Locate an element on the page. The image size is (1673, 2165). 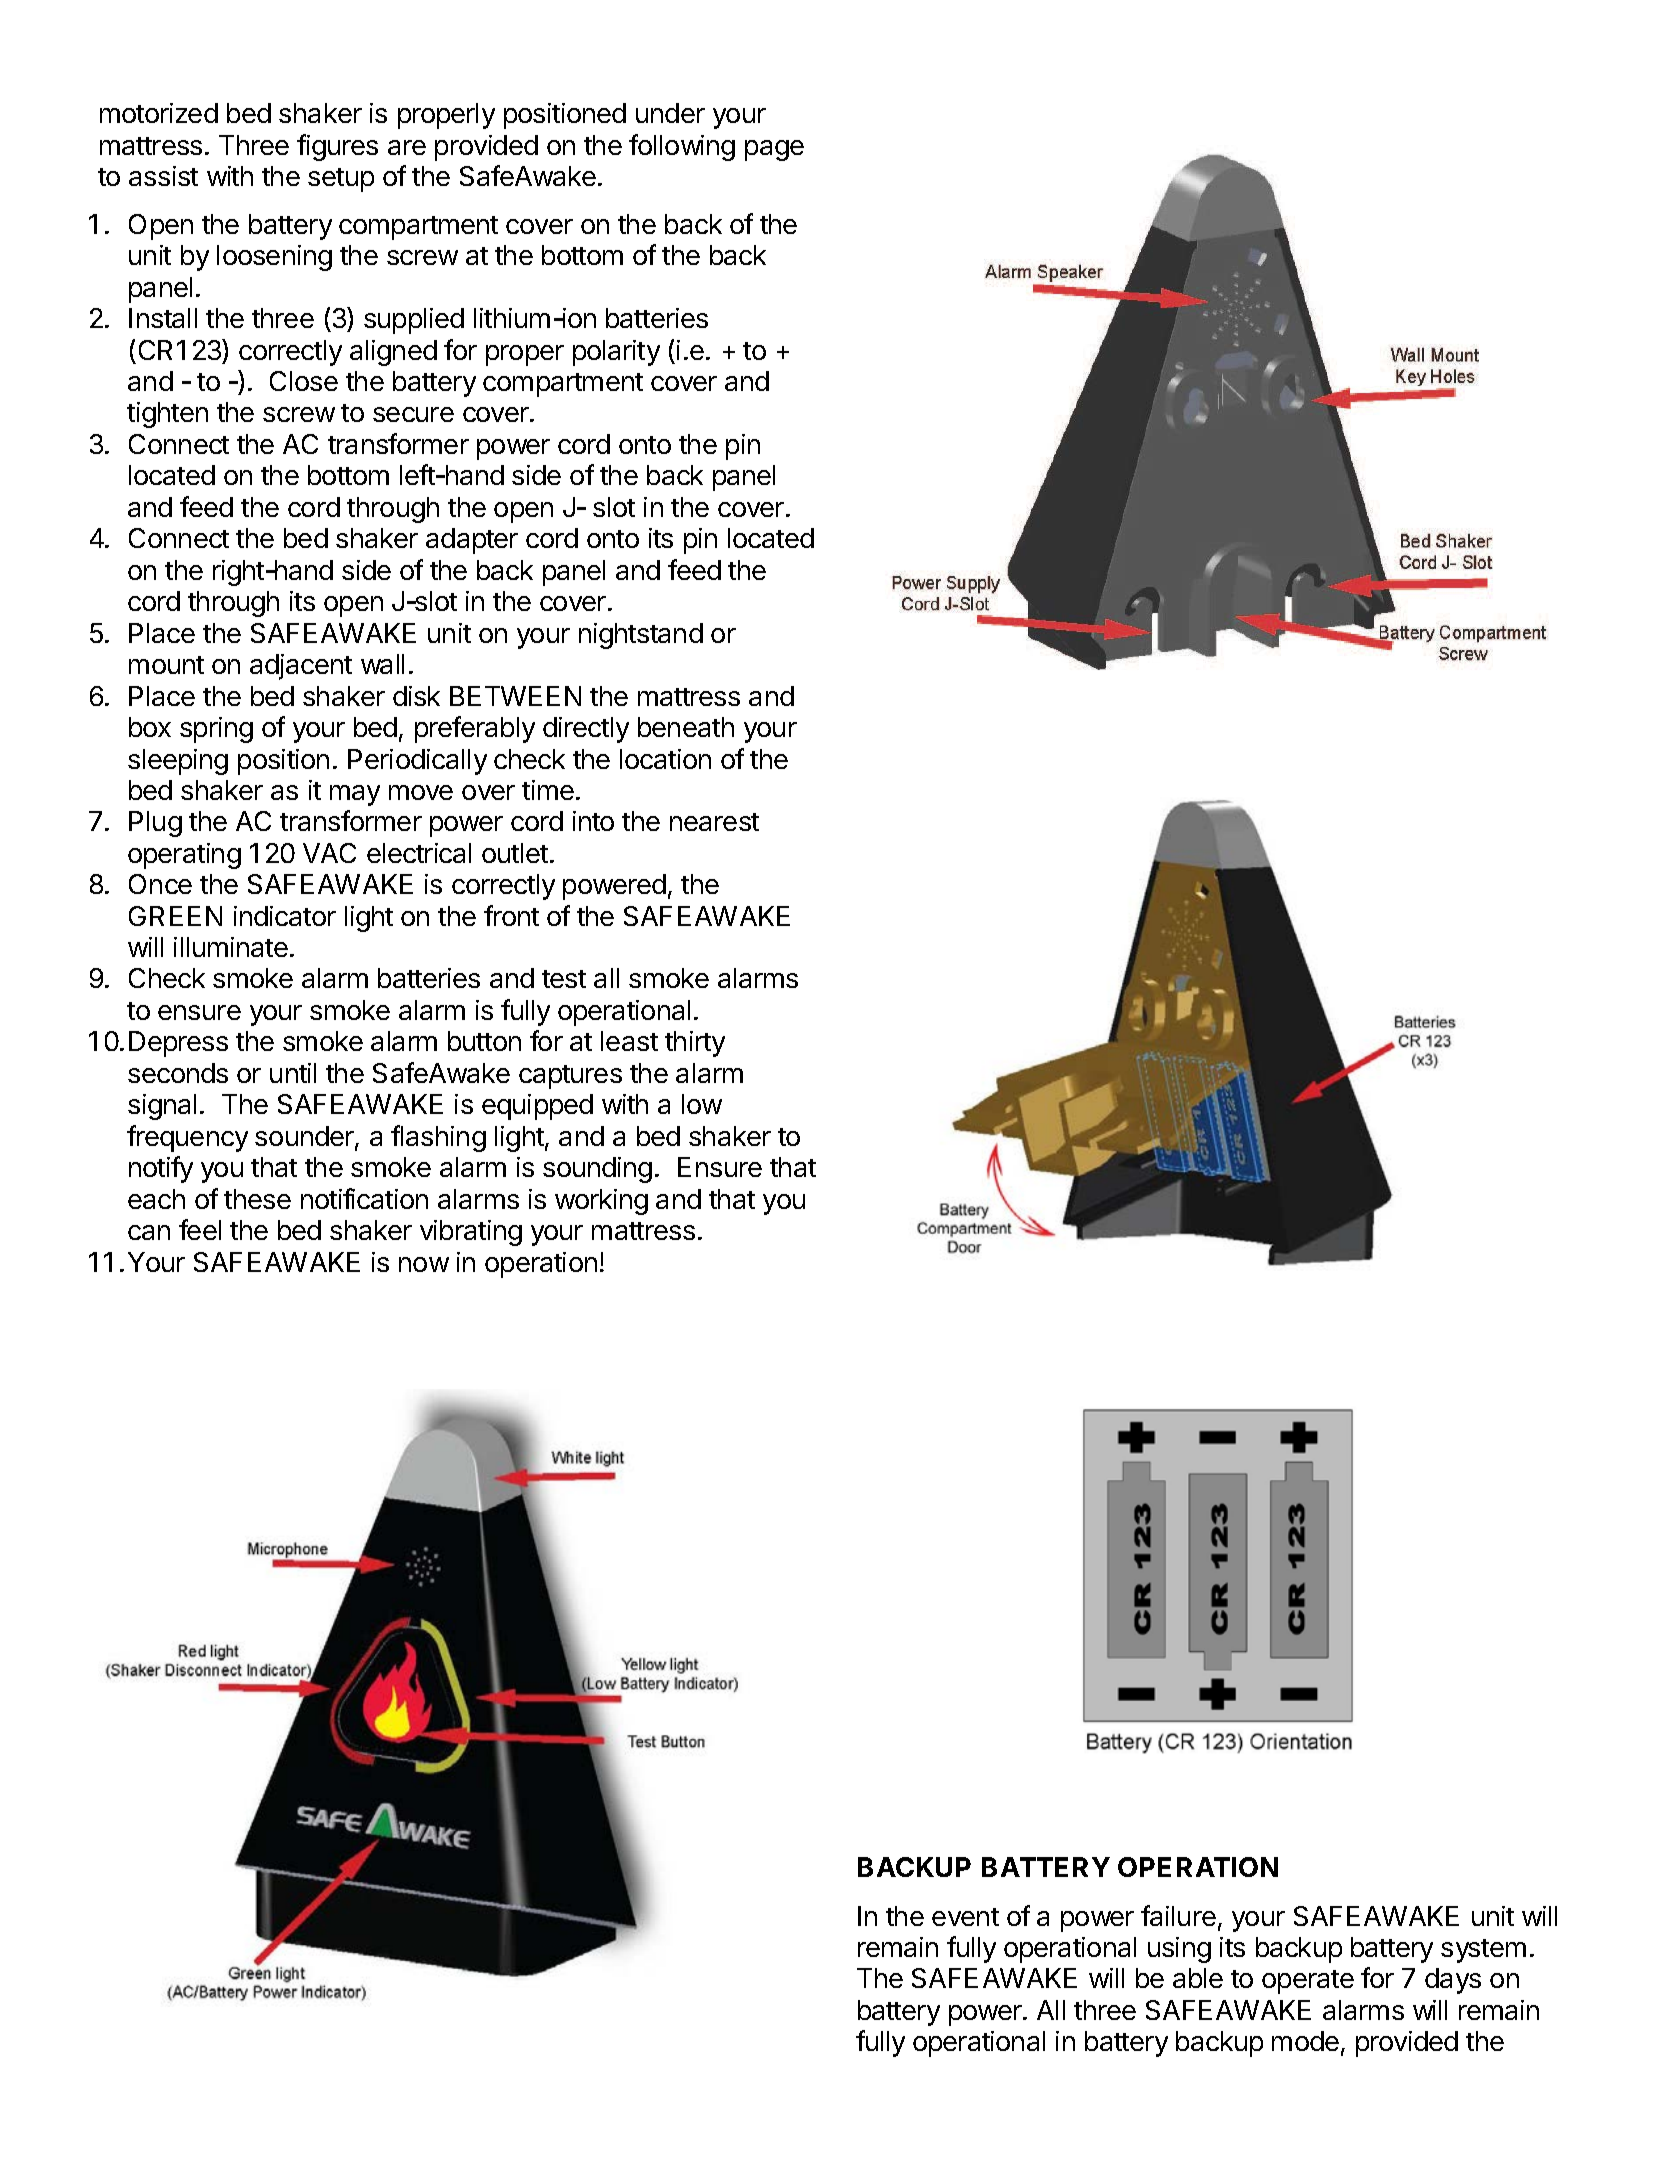
until is located at coordinates (293, 1073).
